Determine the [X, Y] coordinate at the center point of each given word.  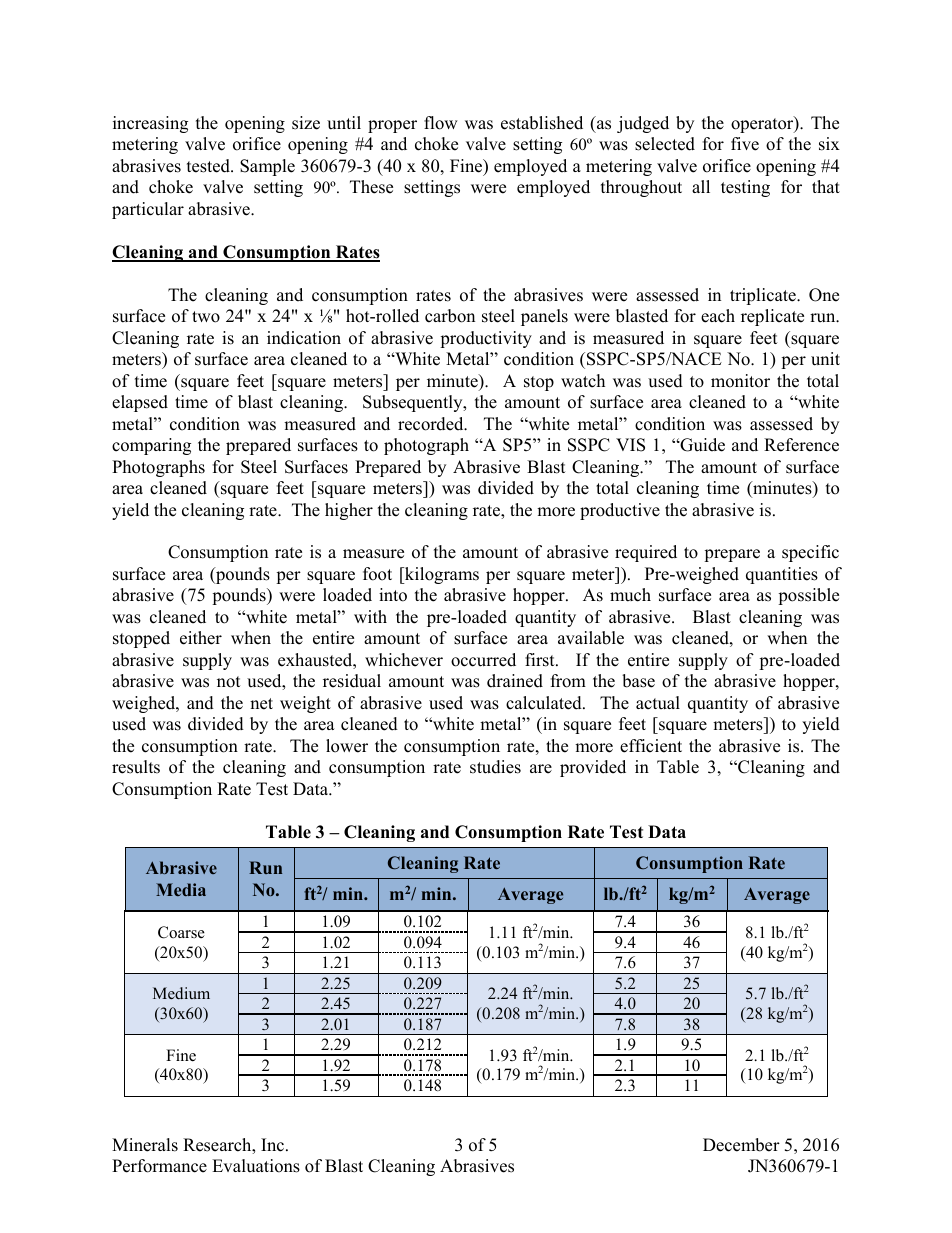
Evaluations [256, 1166]
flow [441, 123]
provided [593, 768]
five [745, 144]
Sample [267, 167]
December [741, 1145]
